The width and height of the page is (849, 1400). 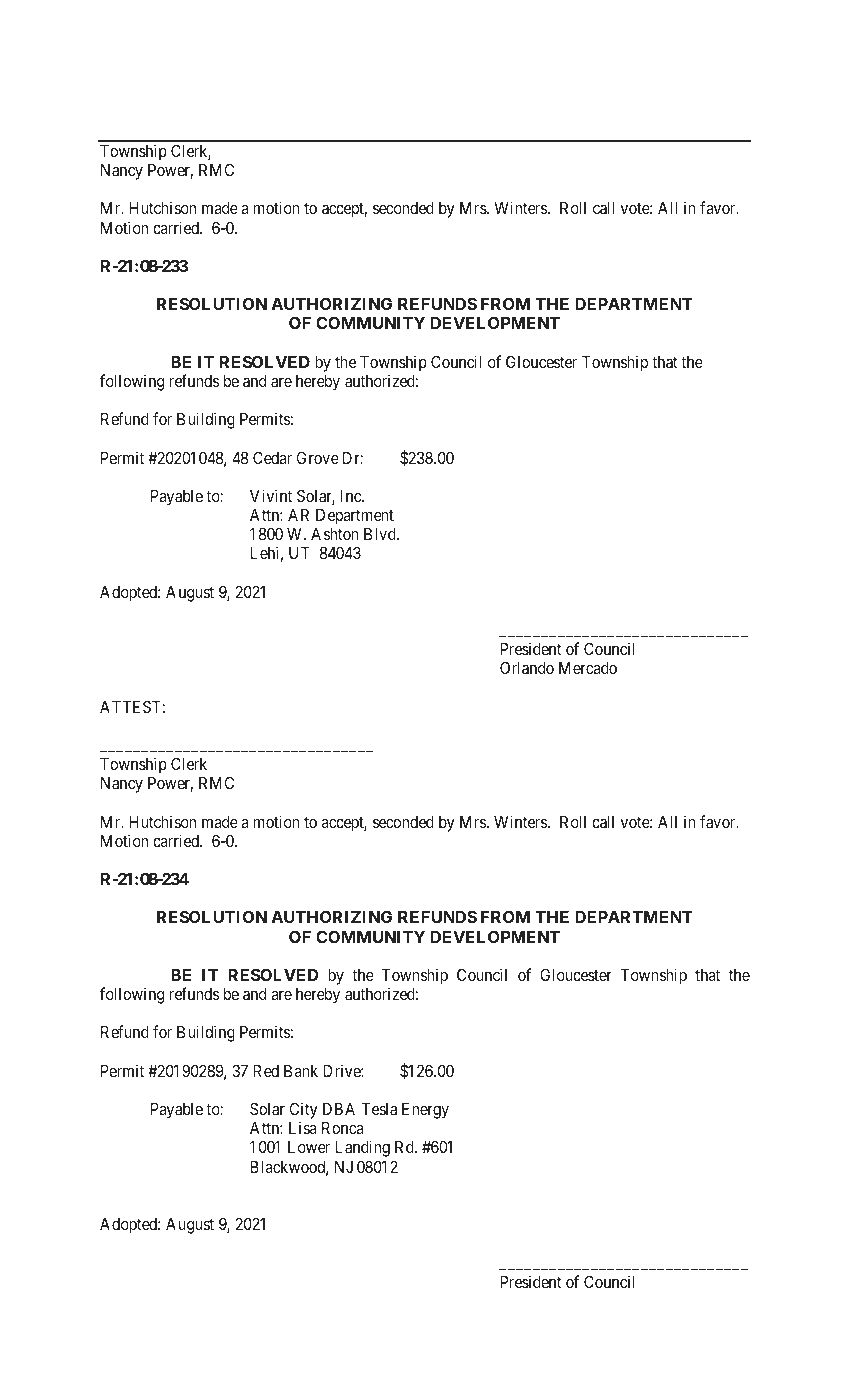 What do you see at coordinates (588, 668) in the page?
I see `Mercado` at bounding box center [588, 668].
